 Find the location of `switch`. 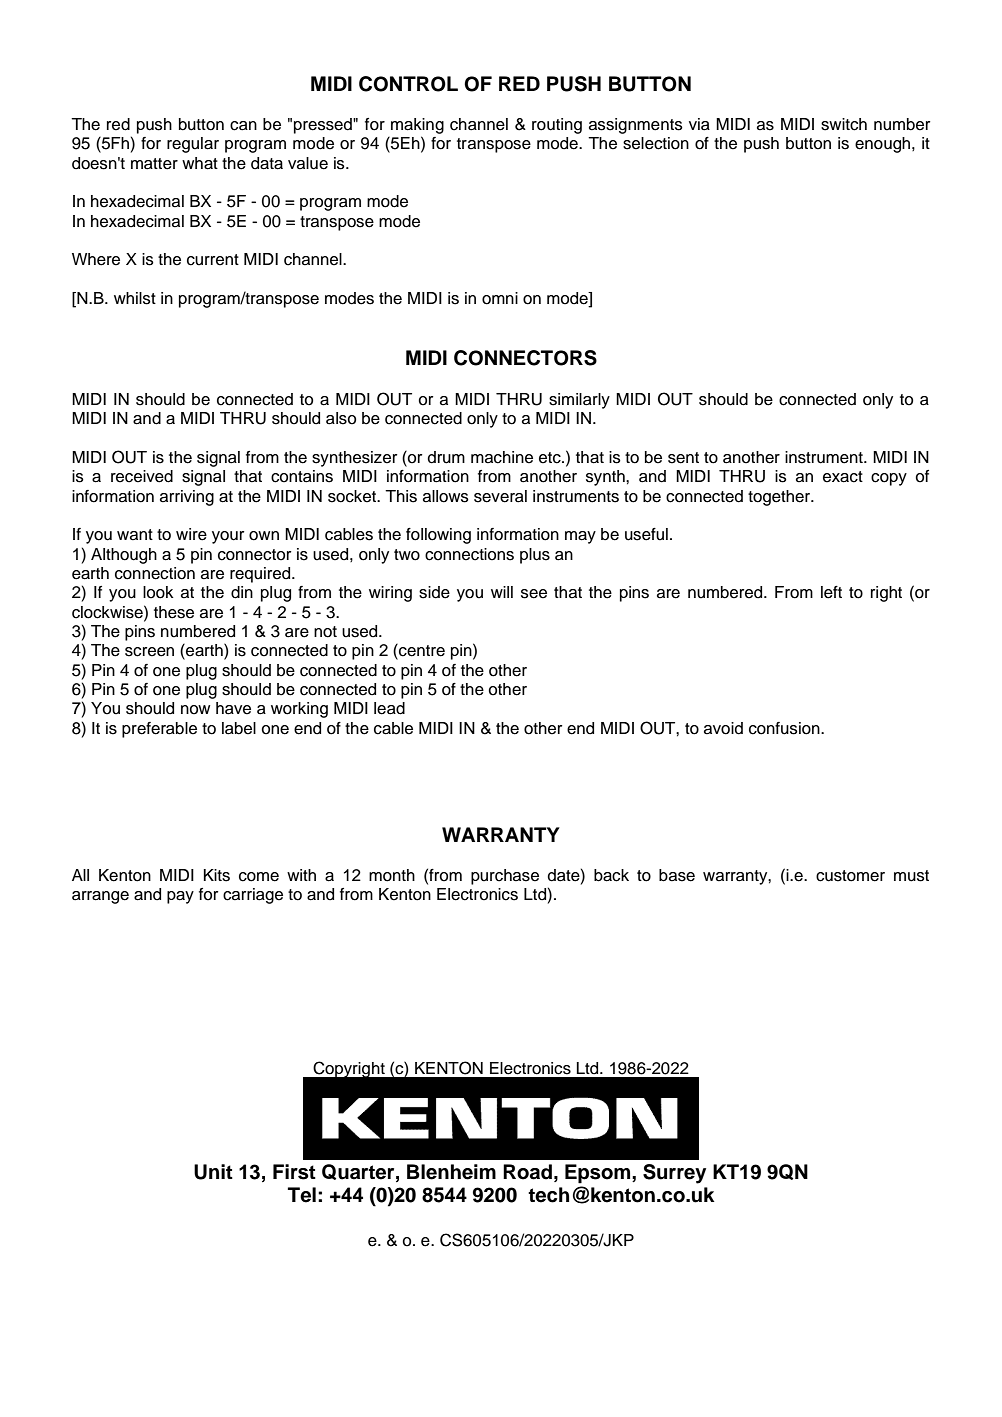

switch is located at coordinates (844, 124).
